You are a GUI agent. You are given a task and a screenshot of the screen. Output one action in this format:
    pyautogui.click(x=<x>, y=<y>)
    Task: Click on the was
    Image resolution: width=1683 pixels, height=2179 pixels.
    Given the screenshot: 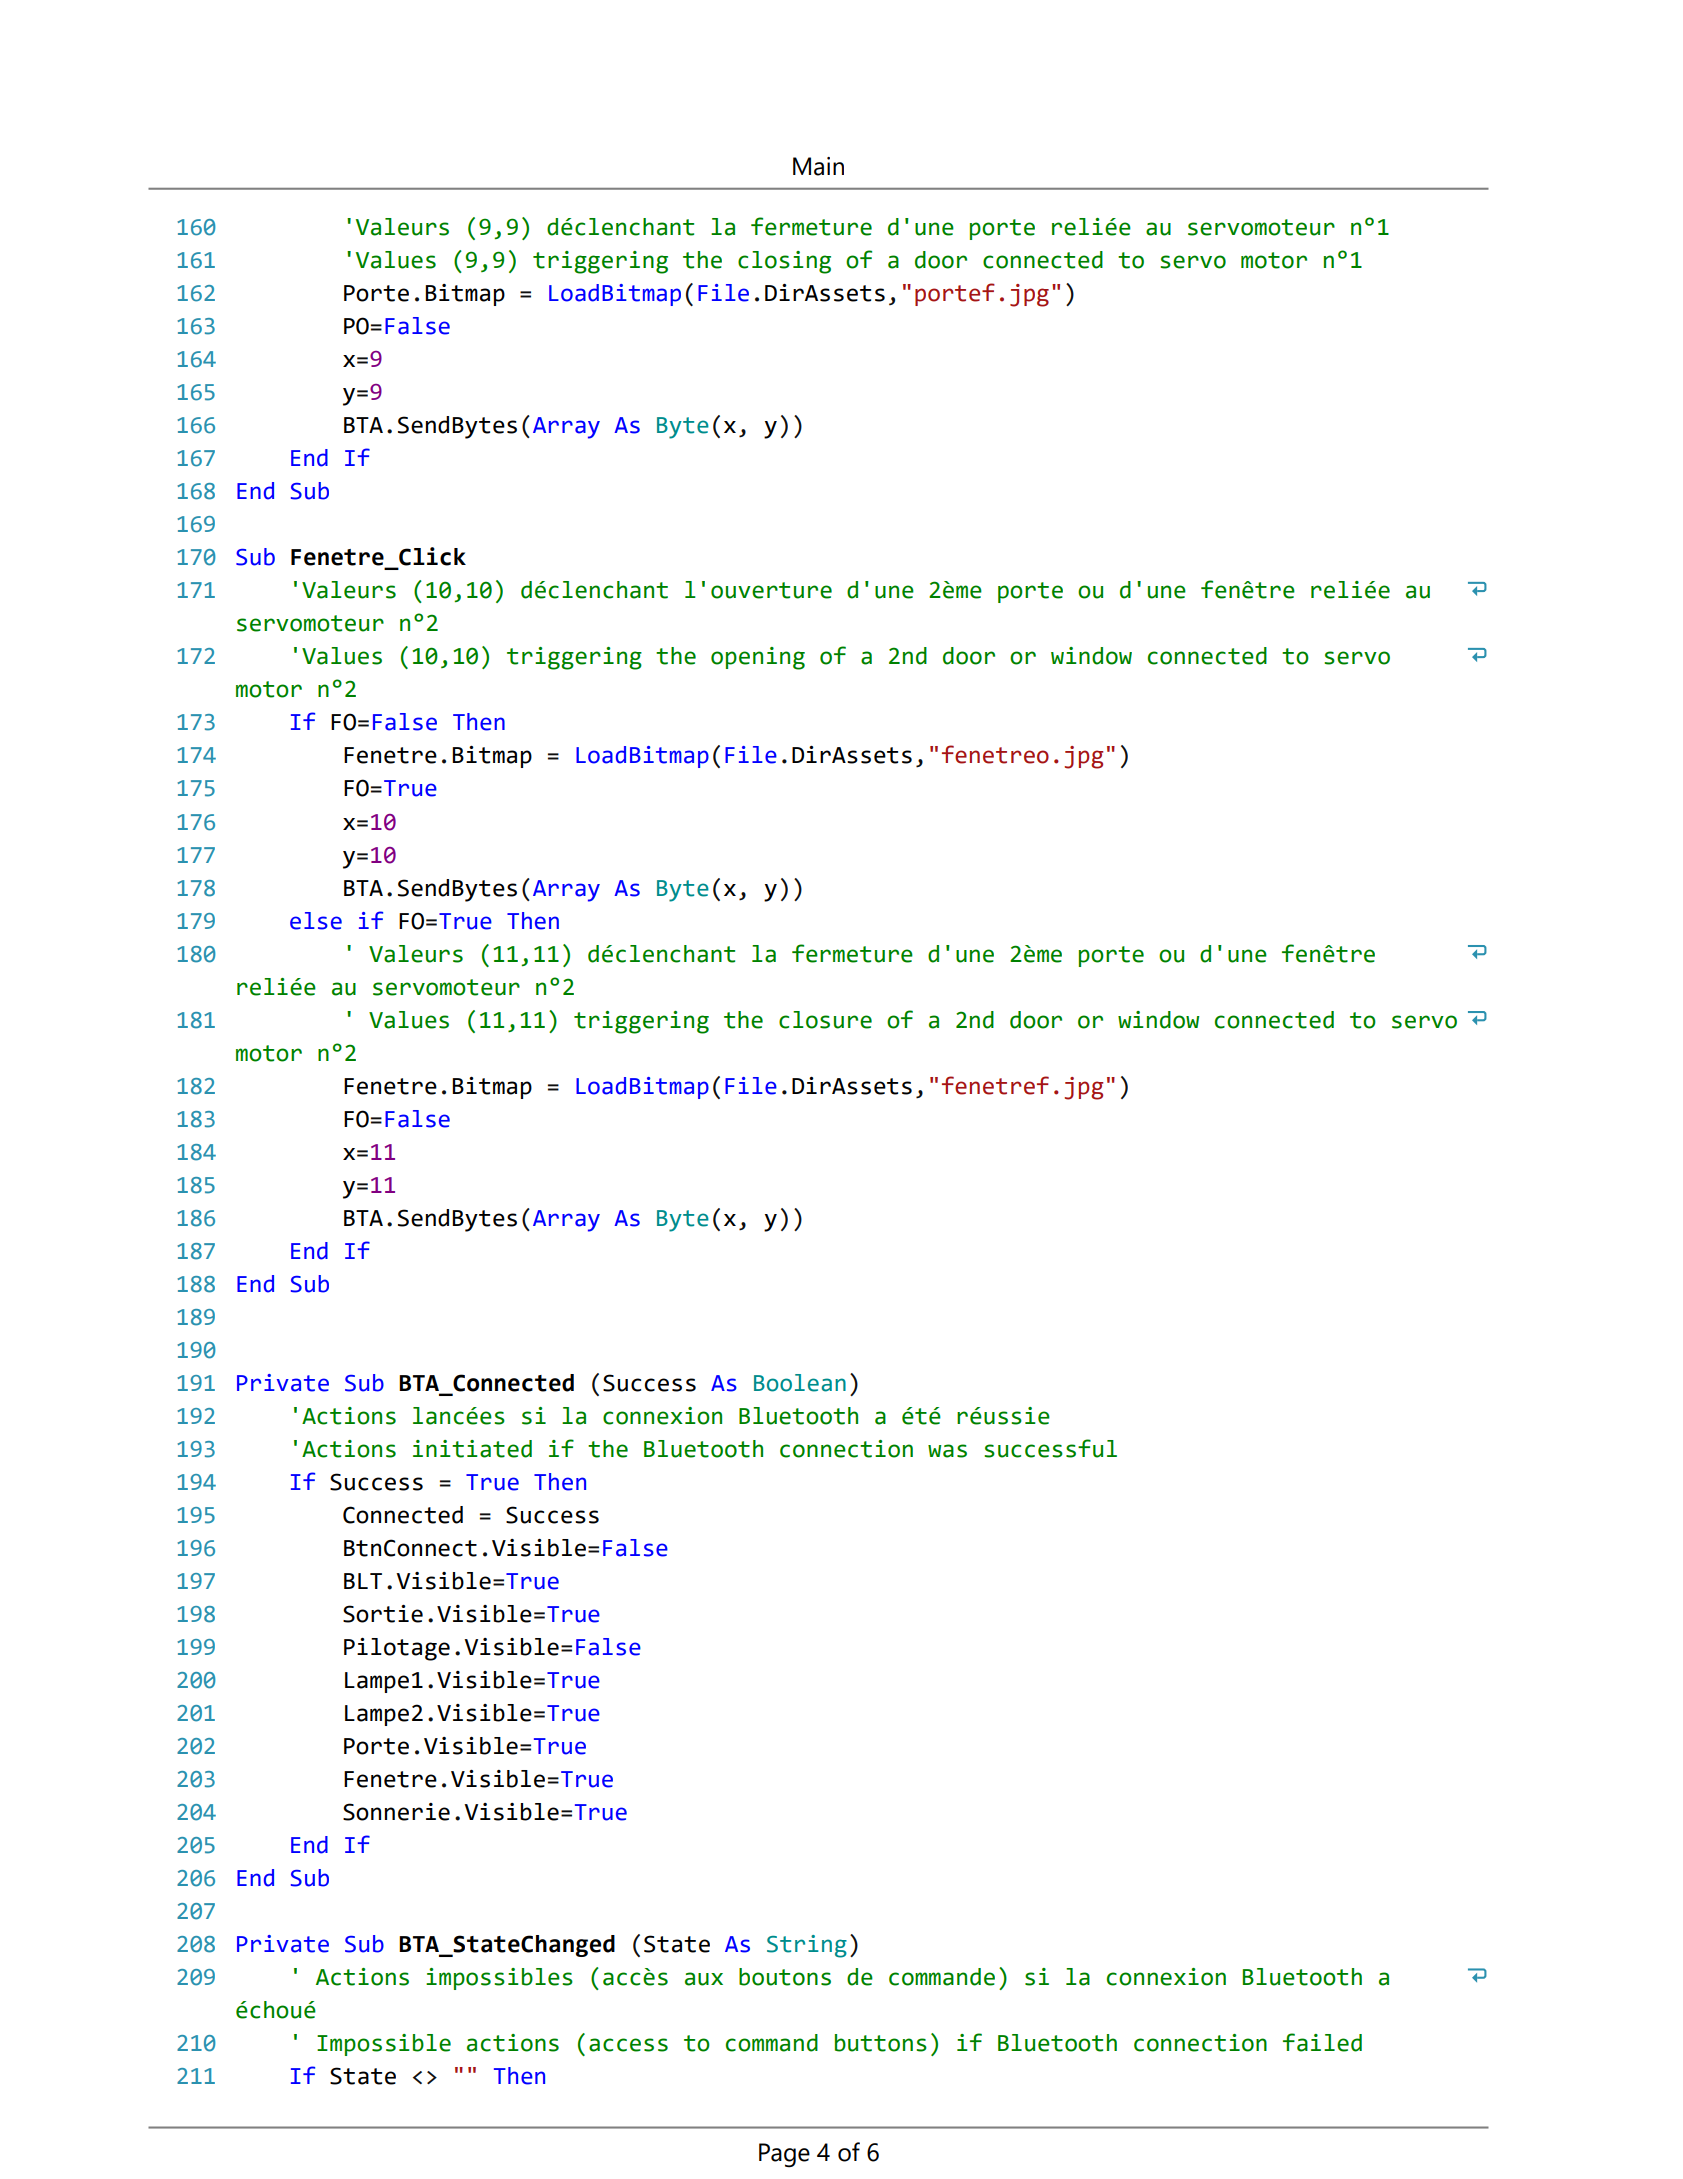 What is the action you would take?
    pyautogui.click(x=947, y=1451)
